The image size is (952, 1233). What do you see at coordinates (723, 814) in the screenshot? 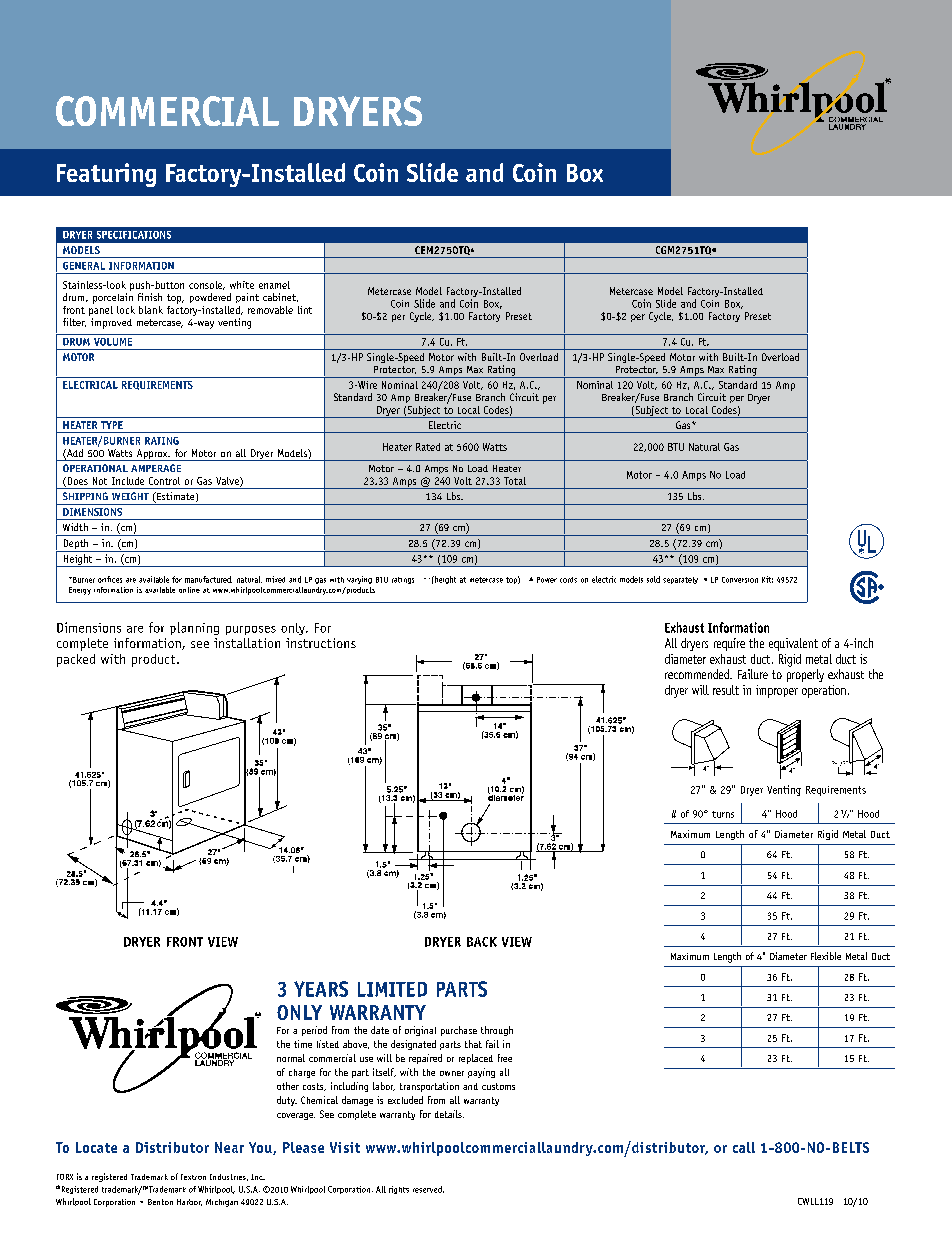
I see `turns` at bounding box center [723, 814].
